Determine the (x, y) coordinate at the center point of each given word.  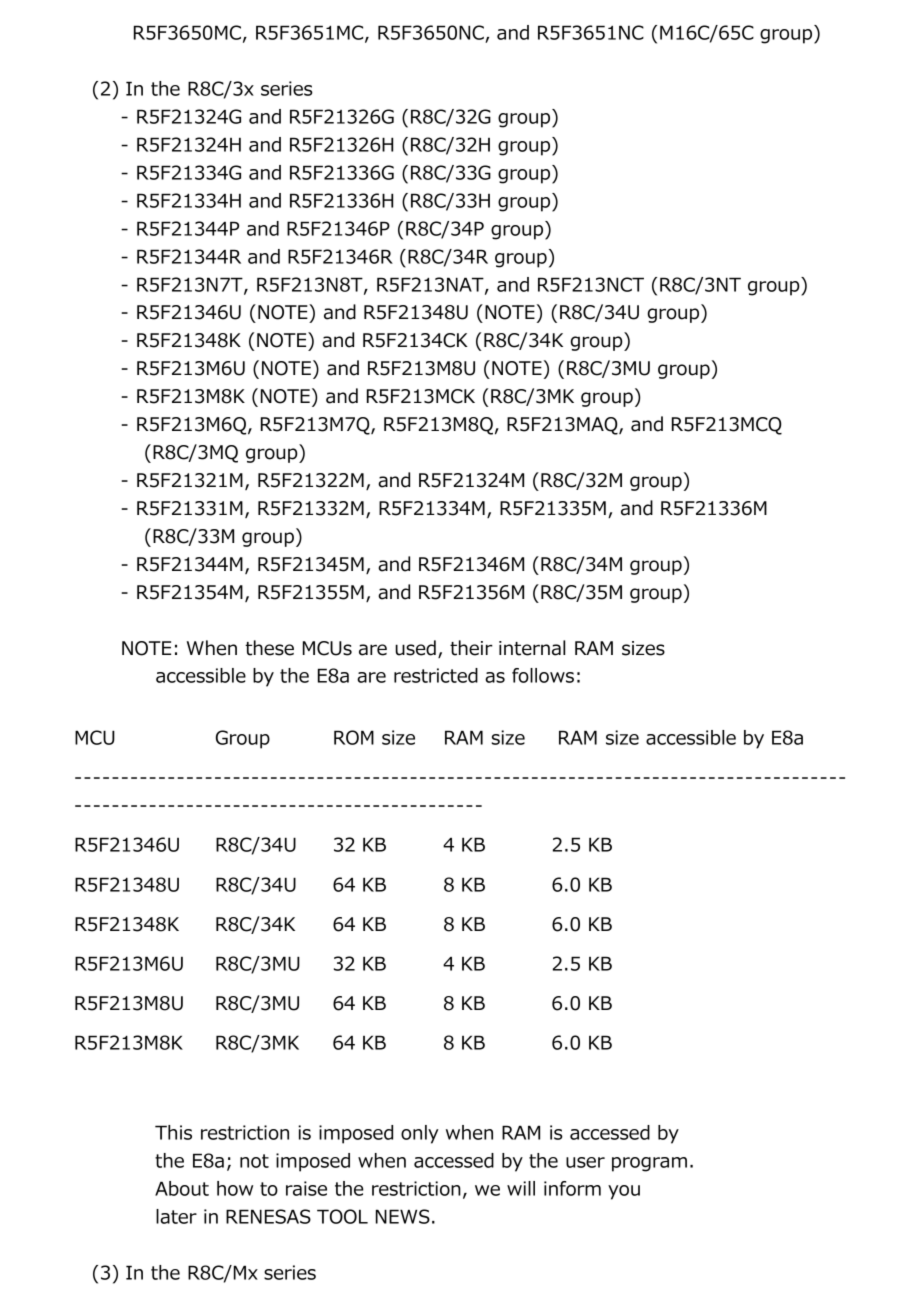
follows (543, 675)
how (235, 1188)
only (420, 1134)
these (269, 648)
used (415, 648)
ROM (354, 737)
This (173, 1132)
